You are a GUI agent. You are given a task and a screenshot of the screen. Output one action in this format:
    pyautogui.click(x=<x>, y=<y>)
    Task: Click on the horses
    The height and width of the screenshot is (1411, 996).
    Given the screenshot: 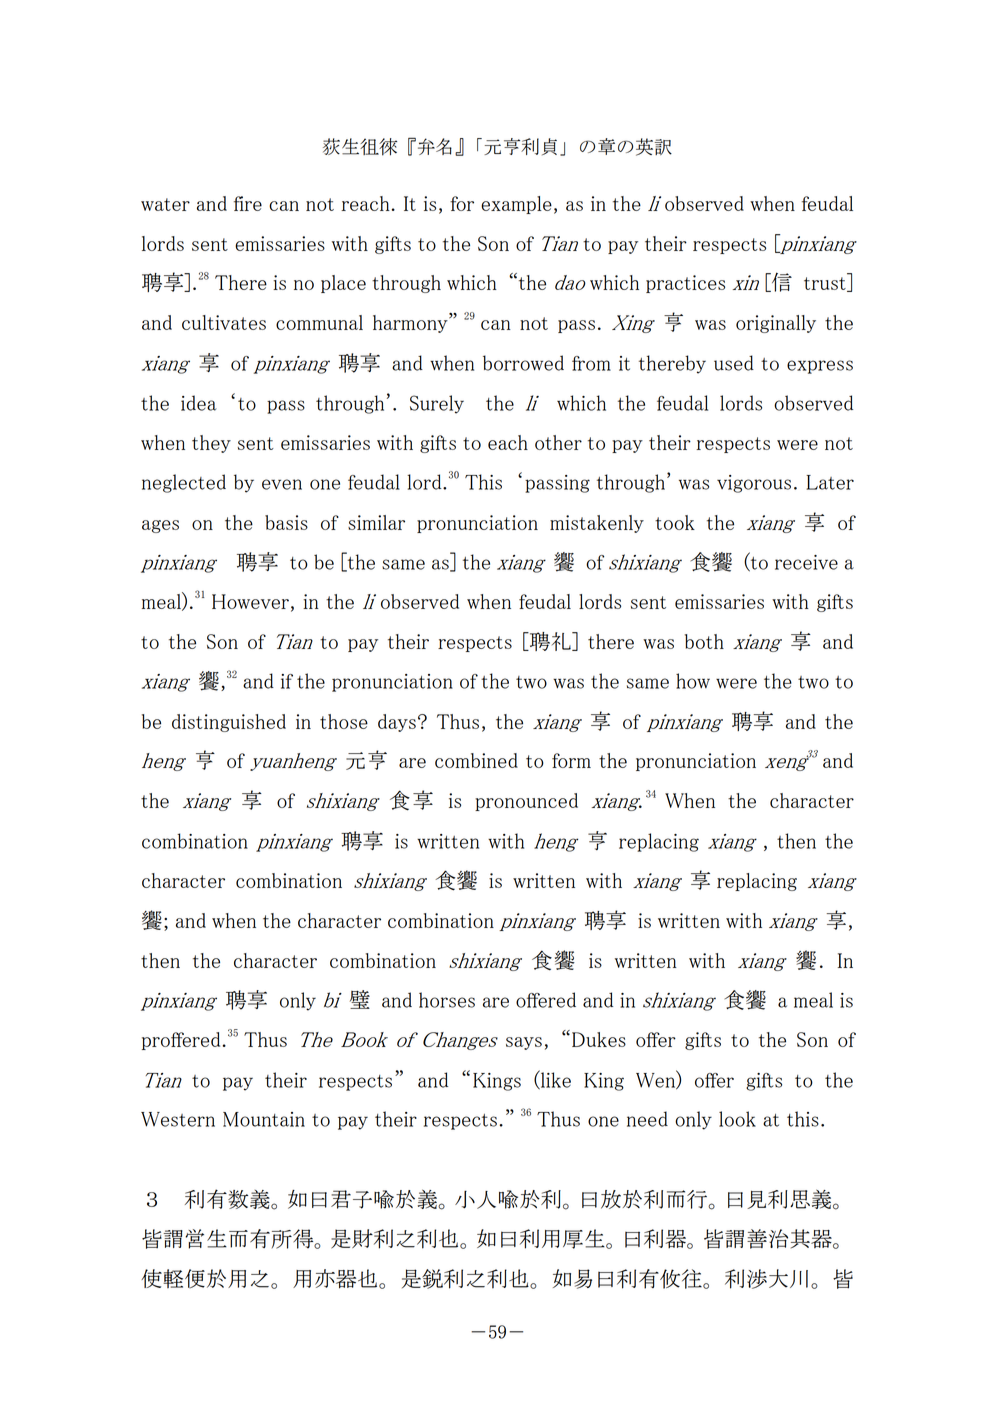 What is the action you would take?
    pyautogui.click(x=447, y=1000)
